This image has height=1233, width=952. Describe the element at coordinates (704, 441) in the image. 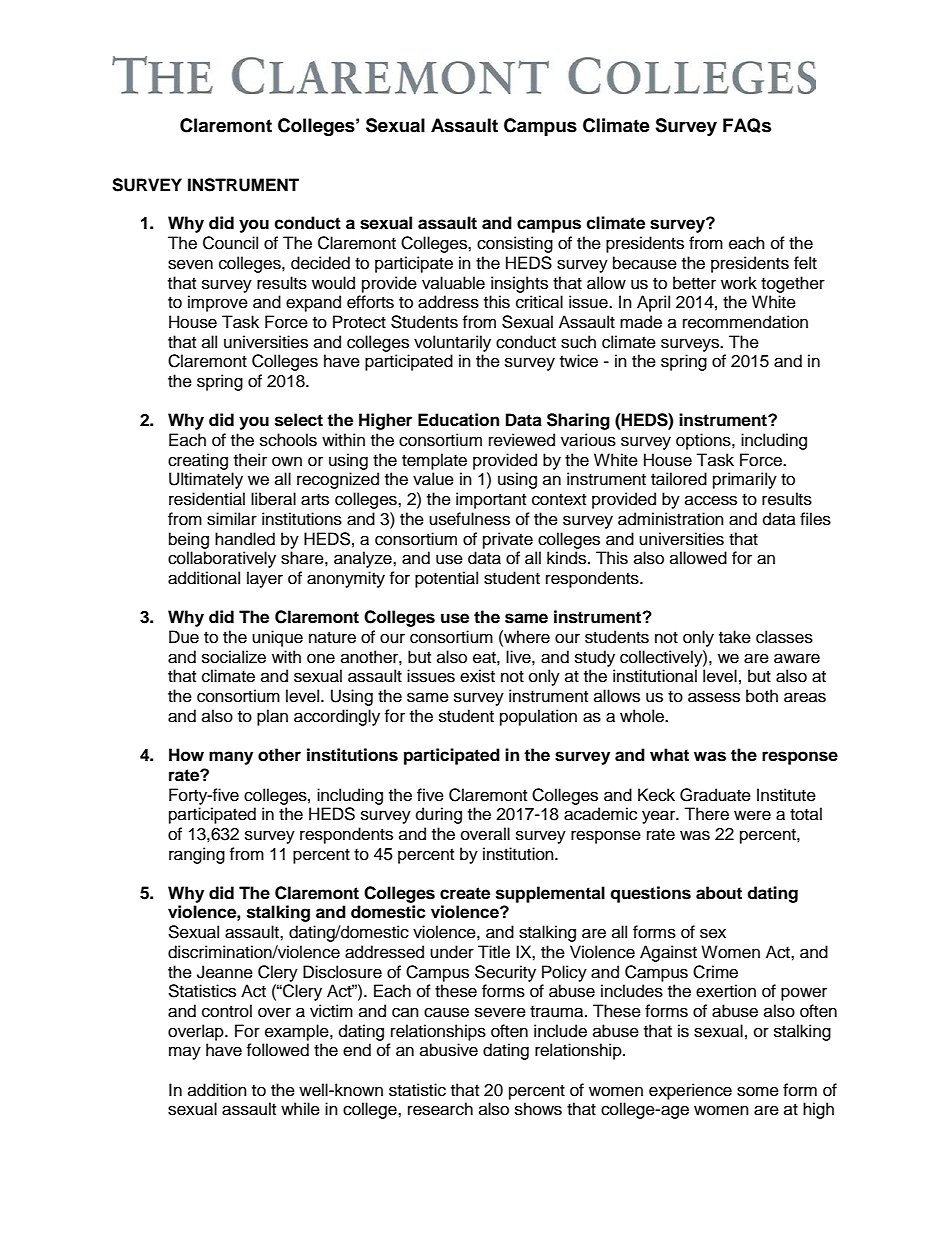

I see `options` at that location.
